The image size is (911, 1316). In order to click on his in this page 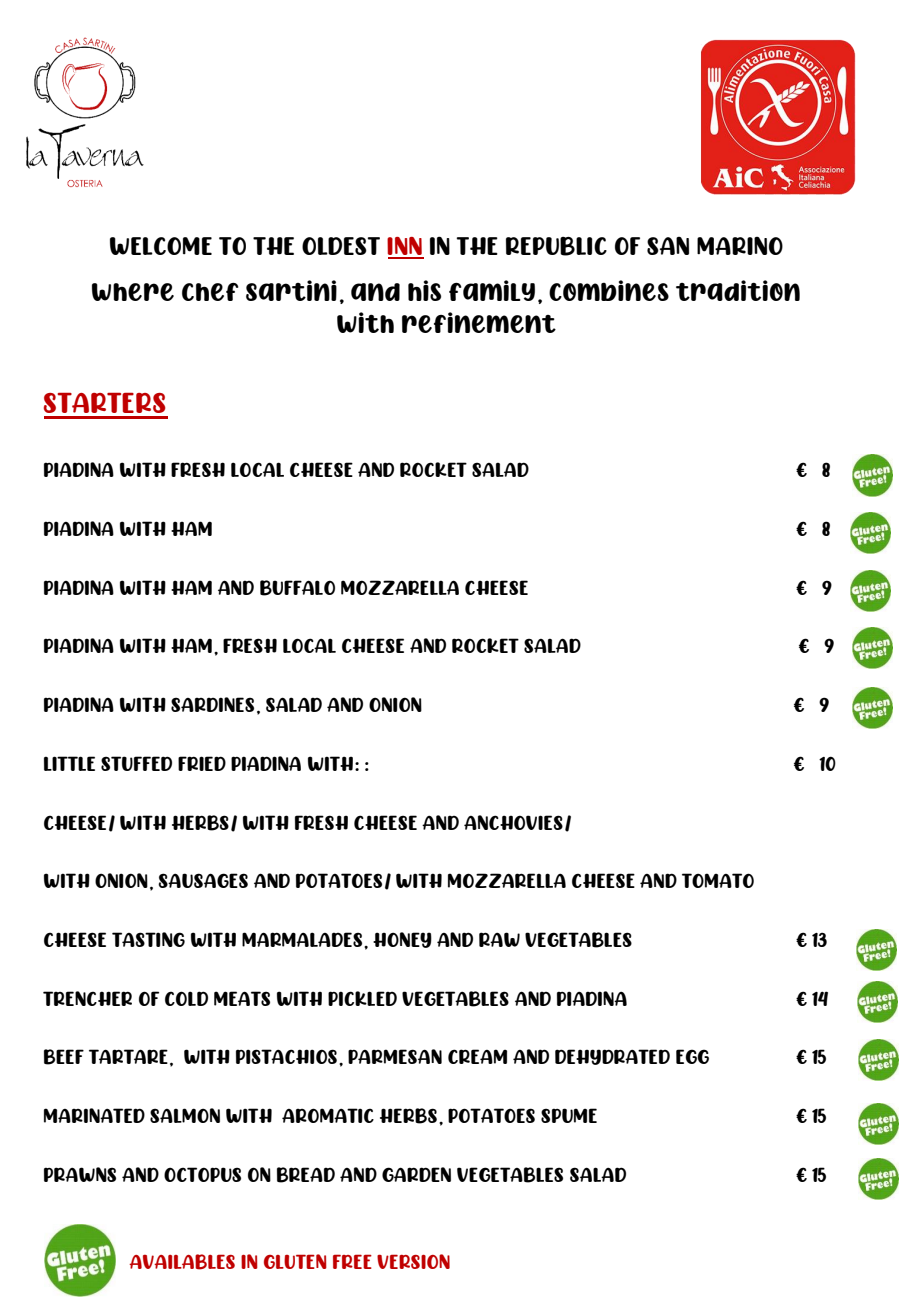, I will do `click(424, 290)`.
